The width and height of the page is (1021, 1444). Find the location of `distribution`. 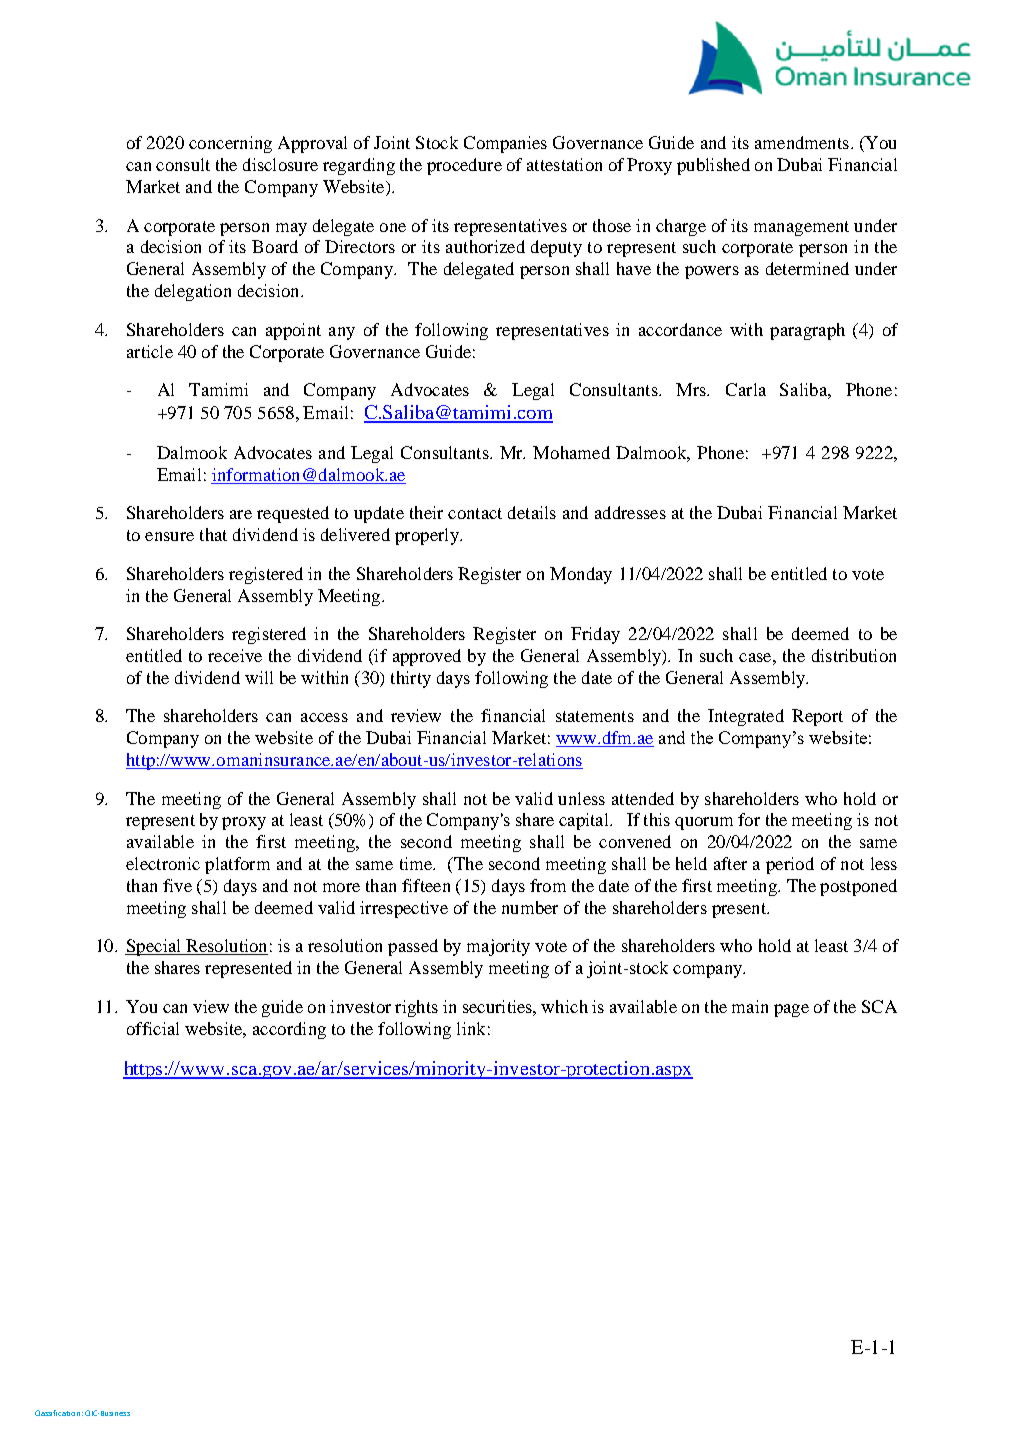

distribution is located at coordinates (854, 655).
